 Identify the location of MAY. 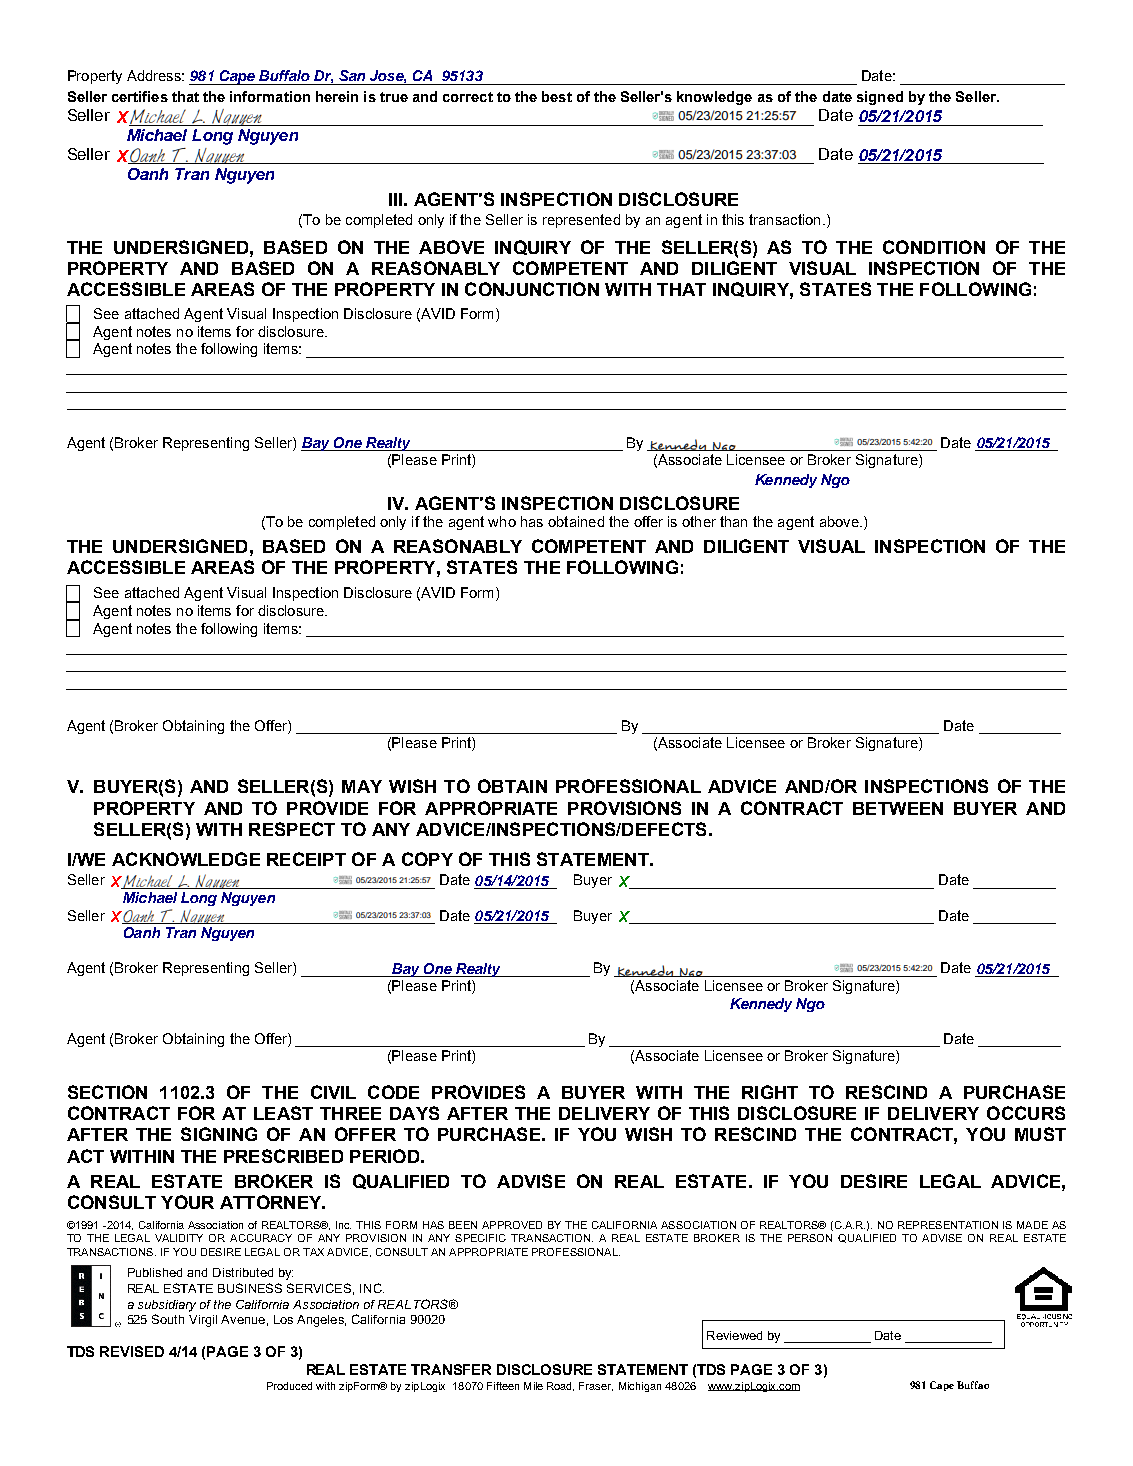
(362, 786).
